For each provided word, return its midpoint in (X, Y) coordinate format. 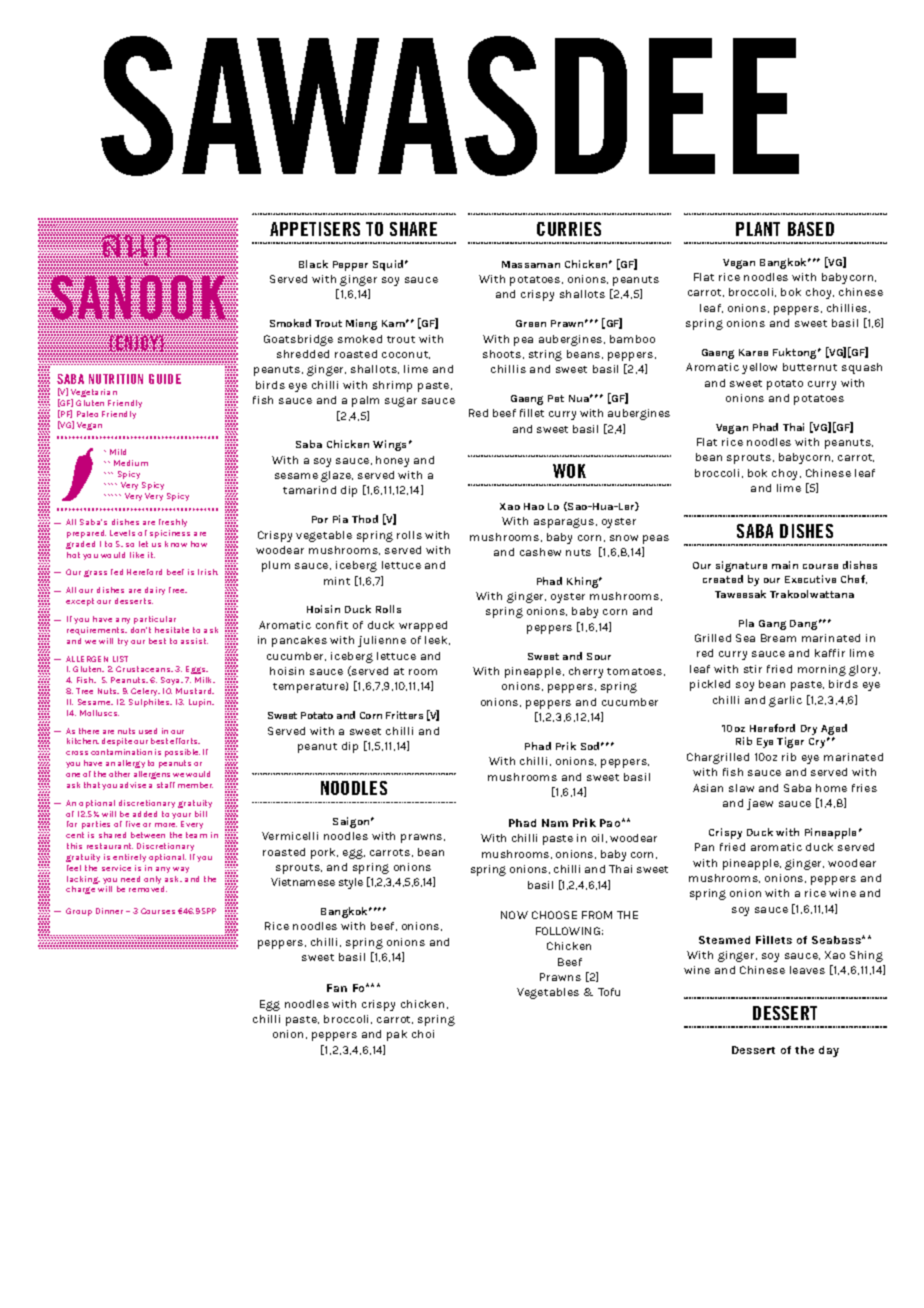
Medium (131, 463)
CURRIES (569, 229)
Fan (337, 988)
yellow (759, 368)
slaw (741, 788)
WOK (569, 471)
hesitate (172, 630)
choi (423, 1034)
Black (313, 264)
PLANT (758, 229)
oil (597, 838)
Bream (778, 638)
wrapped (423, 626)
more (166, 825)
